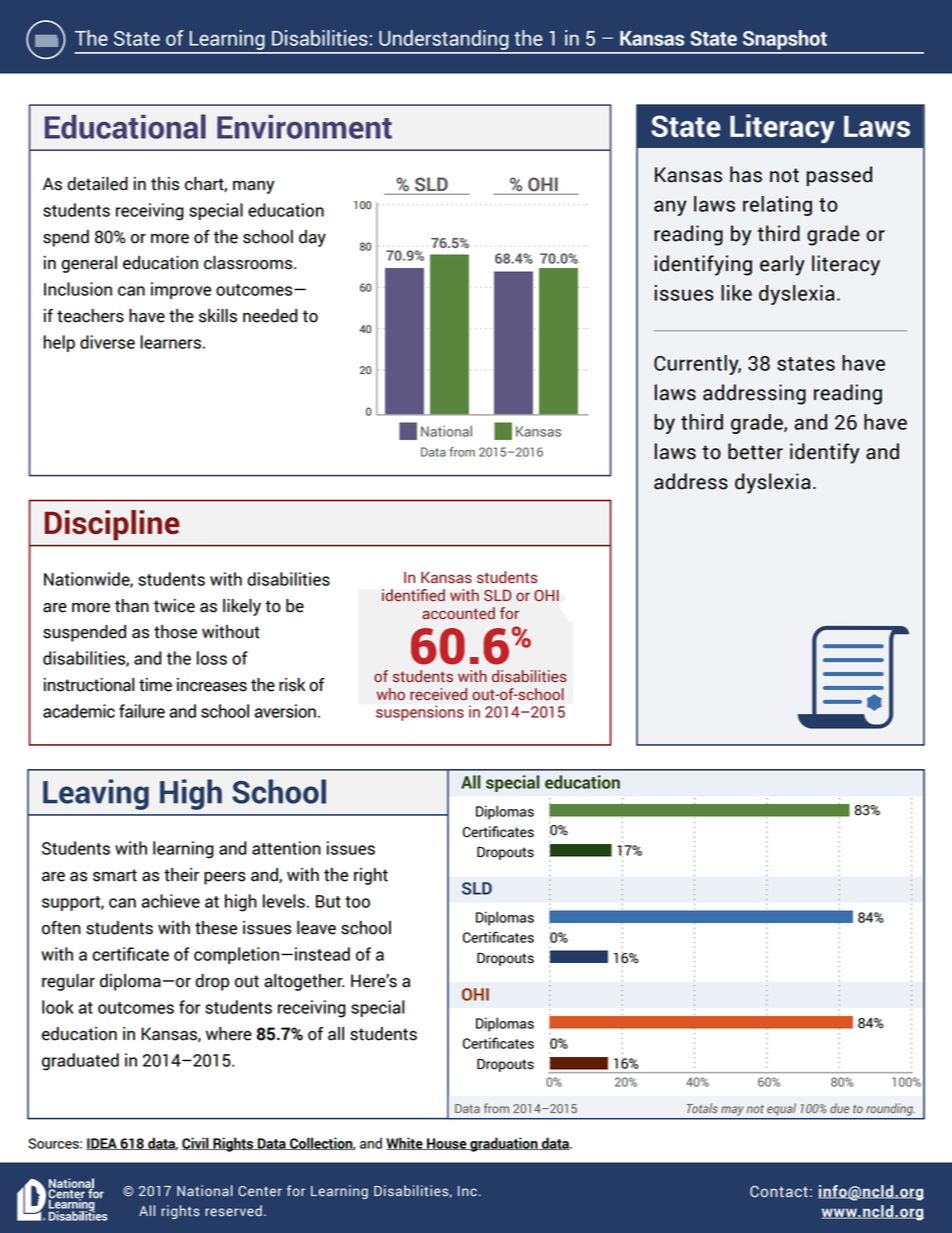 This screenshot has height=1233, width=952. Describe the element at coordinates (170, 342) in the screenshot. I see `learners` at that location.
